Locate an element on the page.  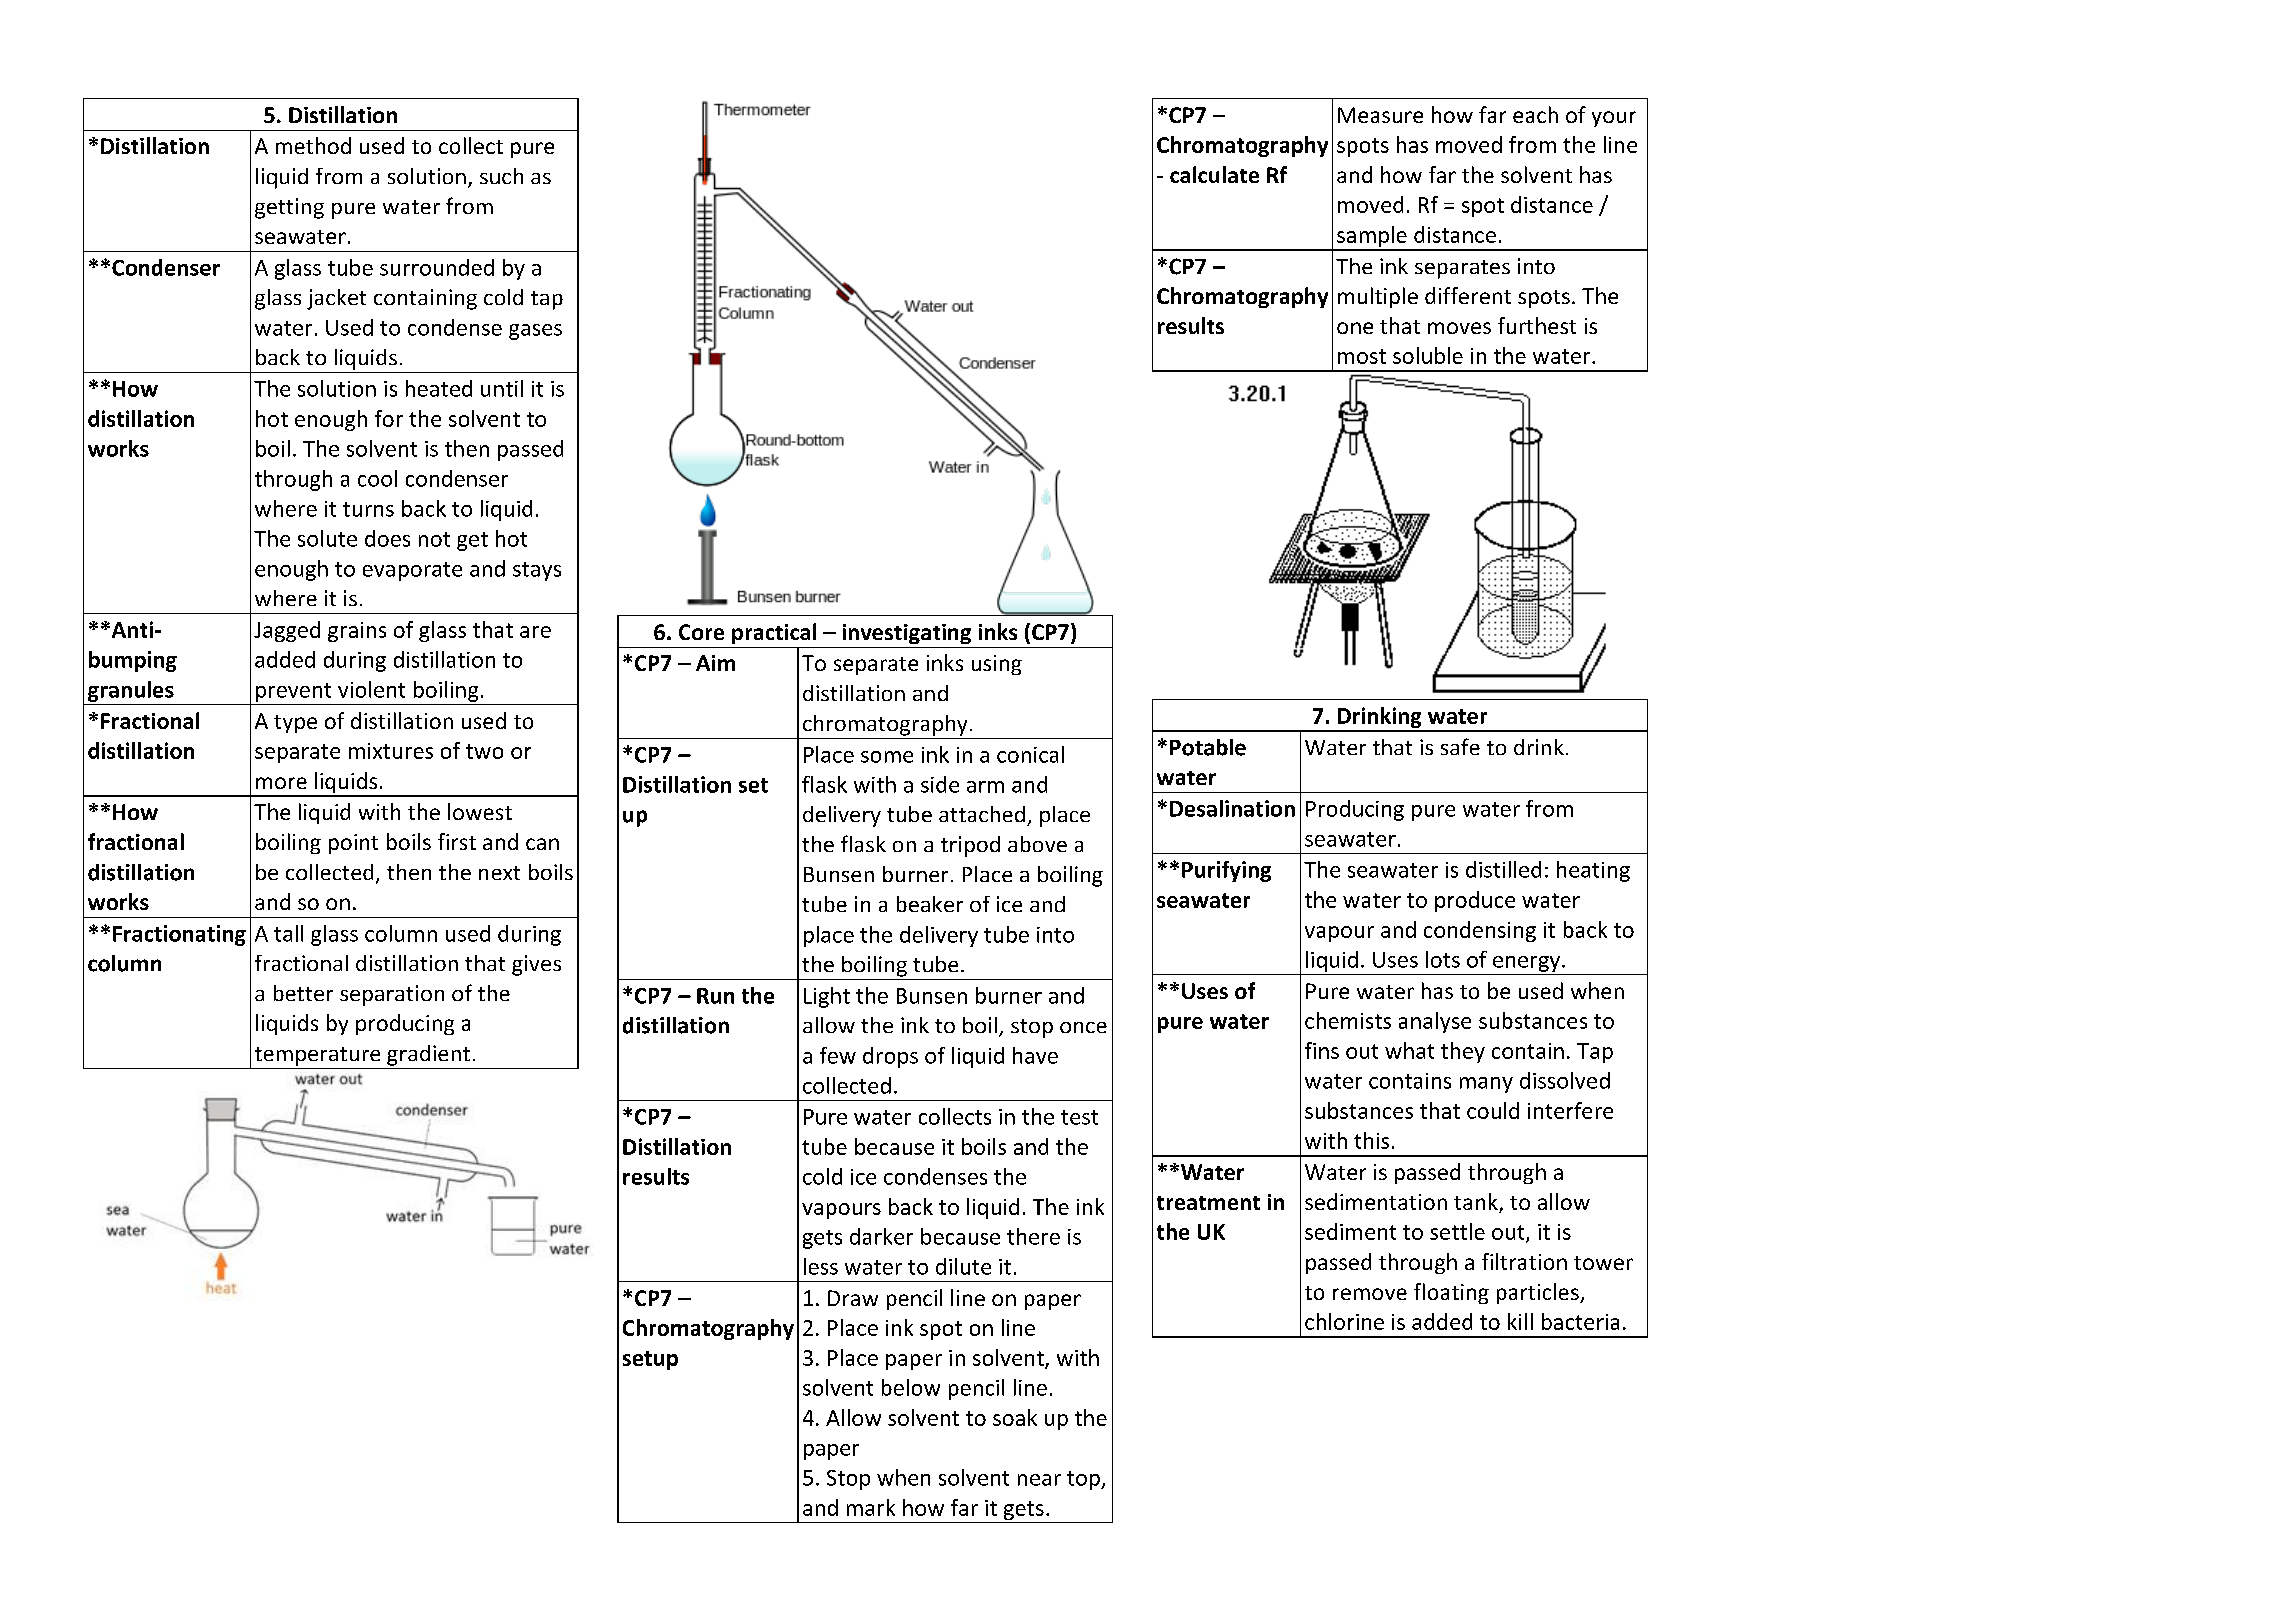
evaporate is located at coordinates (412, 571).
